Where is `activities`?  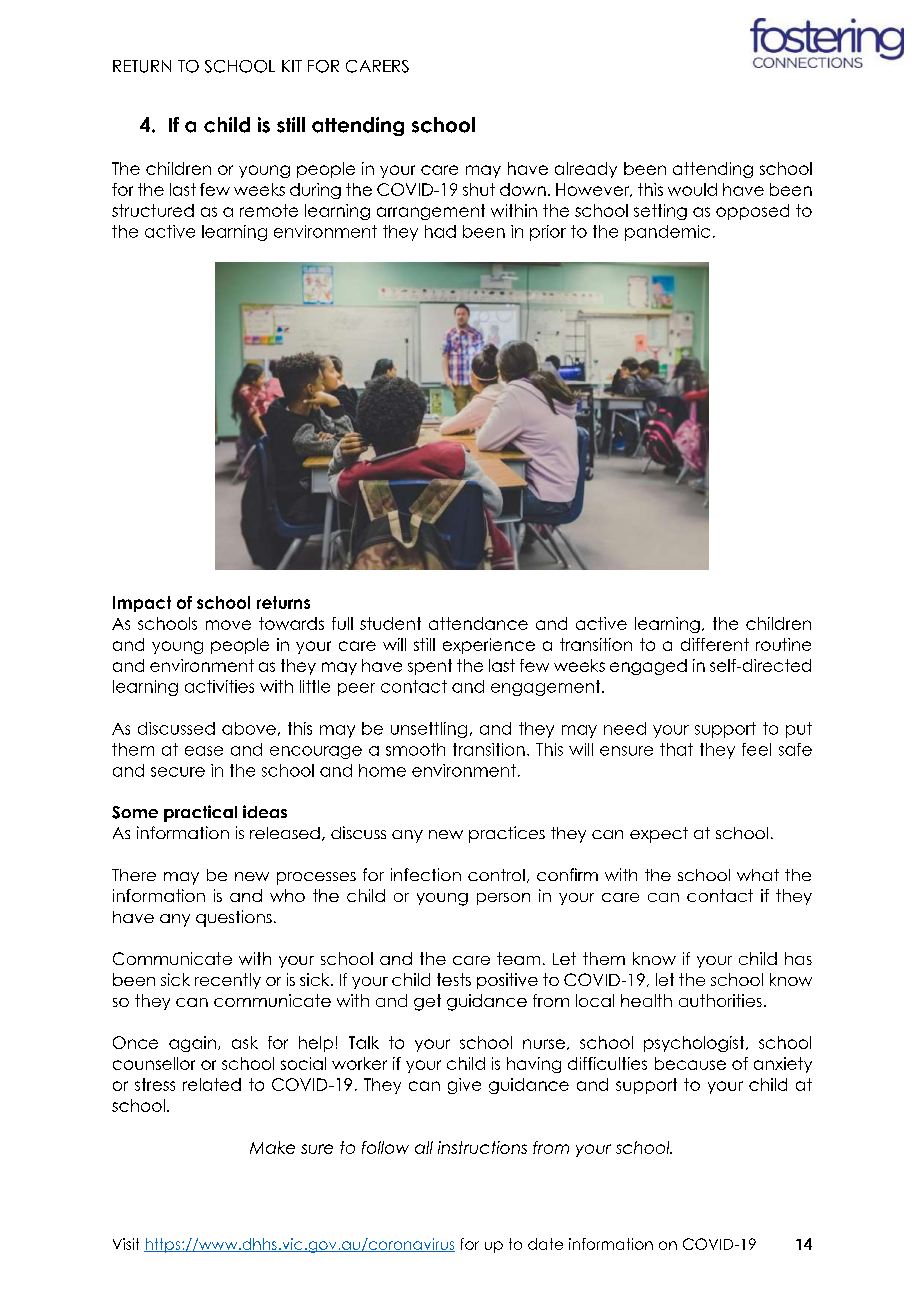
activities is located at coordinates (219, 686).
